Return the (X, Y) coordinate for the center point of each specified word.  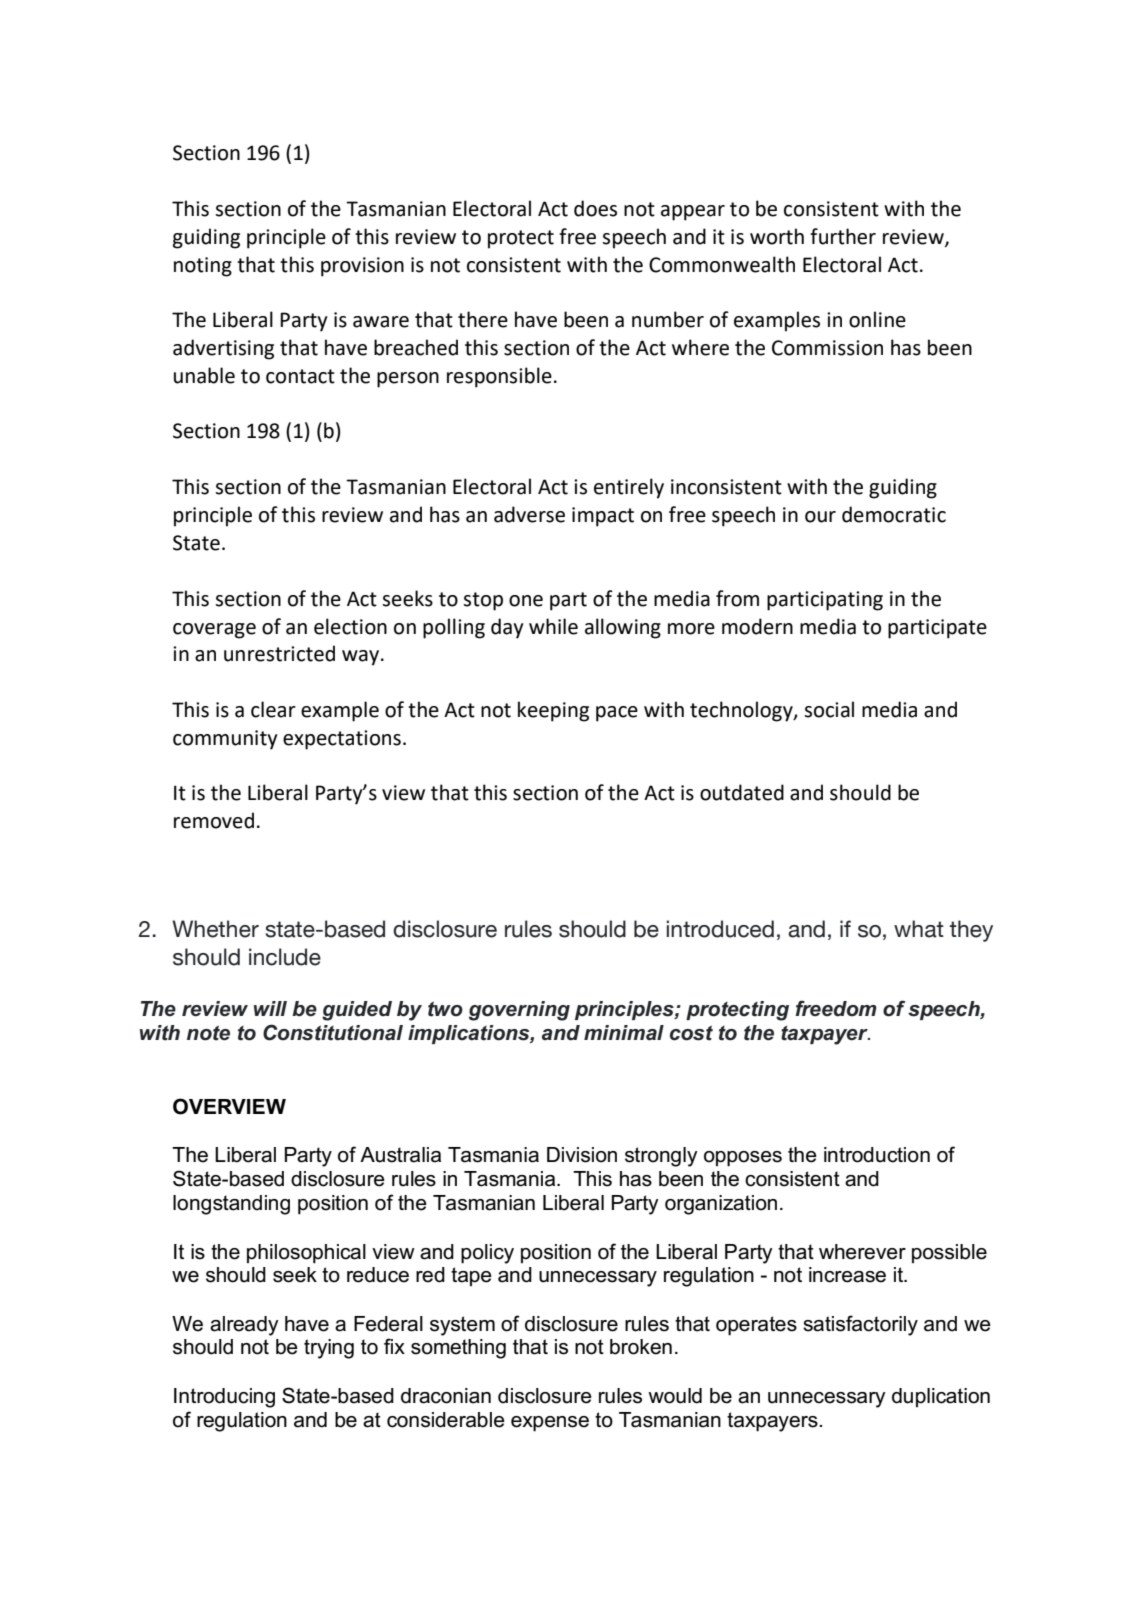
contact (300, 376)
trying (329, 1349)
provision (362, 267)
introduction (877, 1155)
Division (582, 1155)
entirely (629, 488)
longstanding (231, 1205)
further (843, 236)
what (919, 929)
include (285, 957)
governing (519, 1011)
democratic (894, 514)
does (595, 208)
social (829, 709)
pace (617, 714)
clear (273, 709)
